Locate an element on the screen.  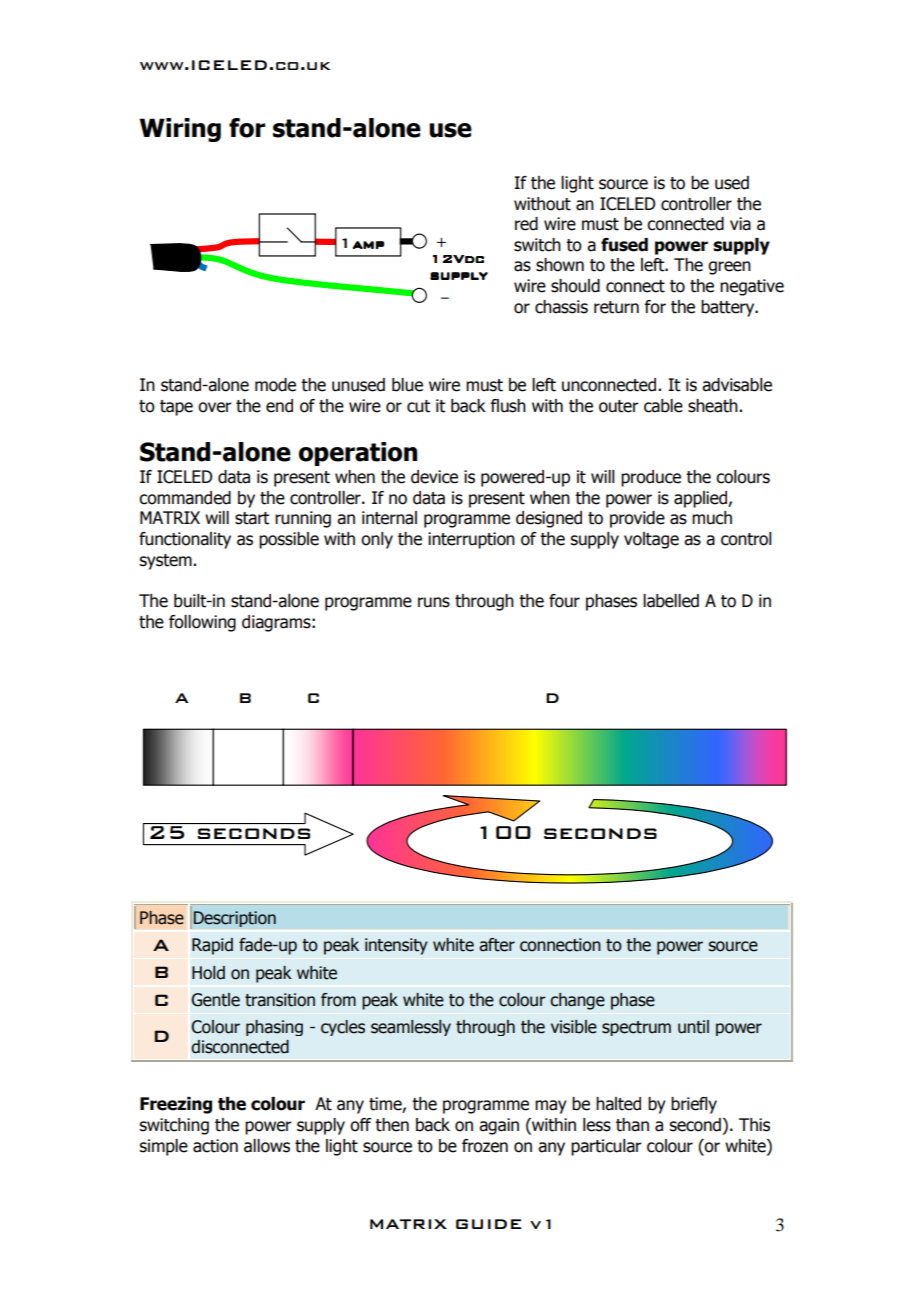
following is located at coordinates (202, 623).
